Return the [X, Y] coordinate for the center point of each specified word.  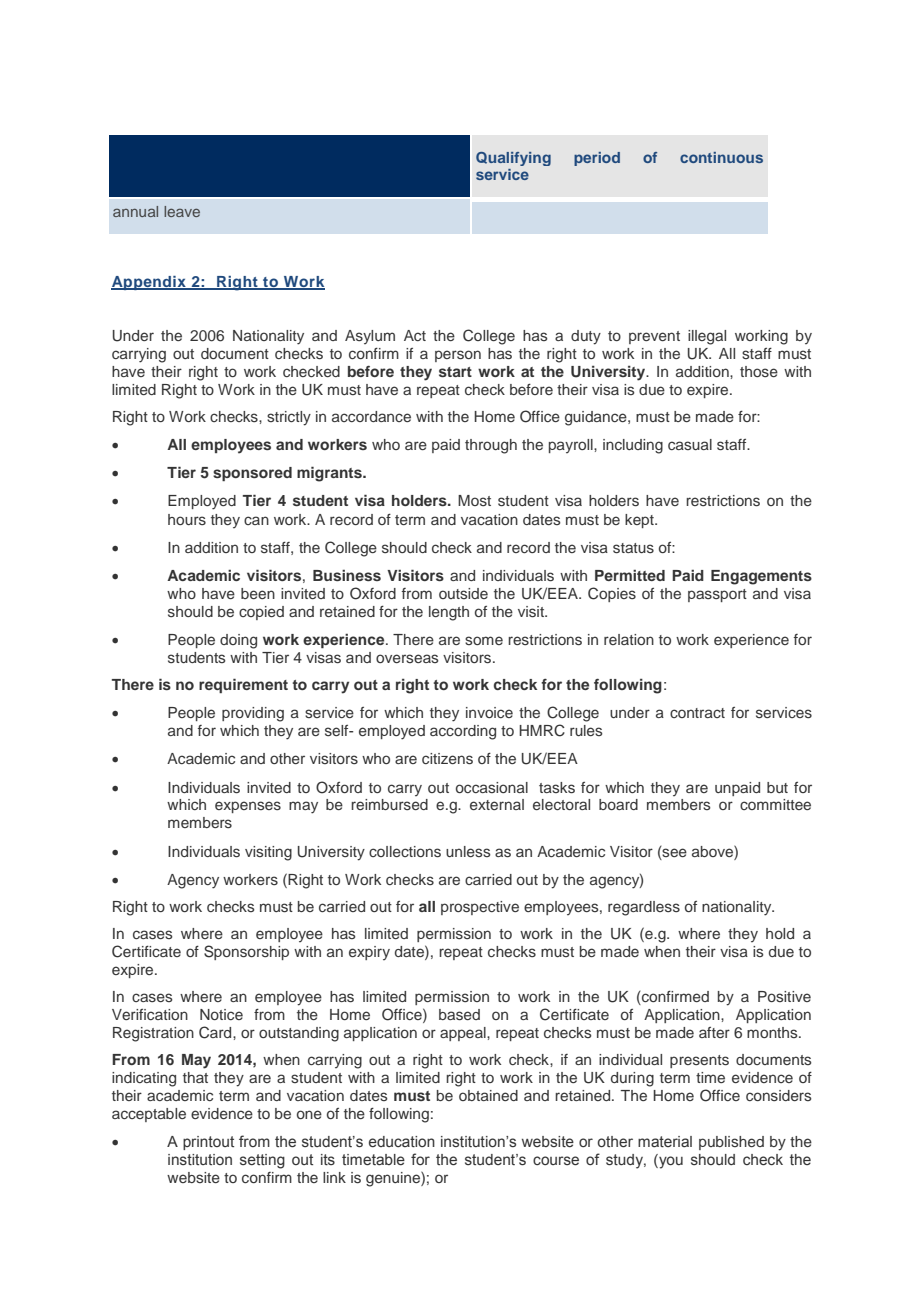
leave [182, 211]
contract [697, 713]
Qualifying [513, 159]
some [484, 640]
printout [208, 1143]
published [731, 1143]
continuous [721, 157]
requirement [243, 685]
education [402, 1141]
